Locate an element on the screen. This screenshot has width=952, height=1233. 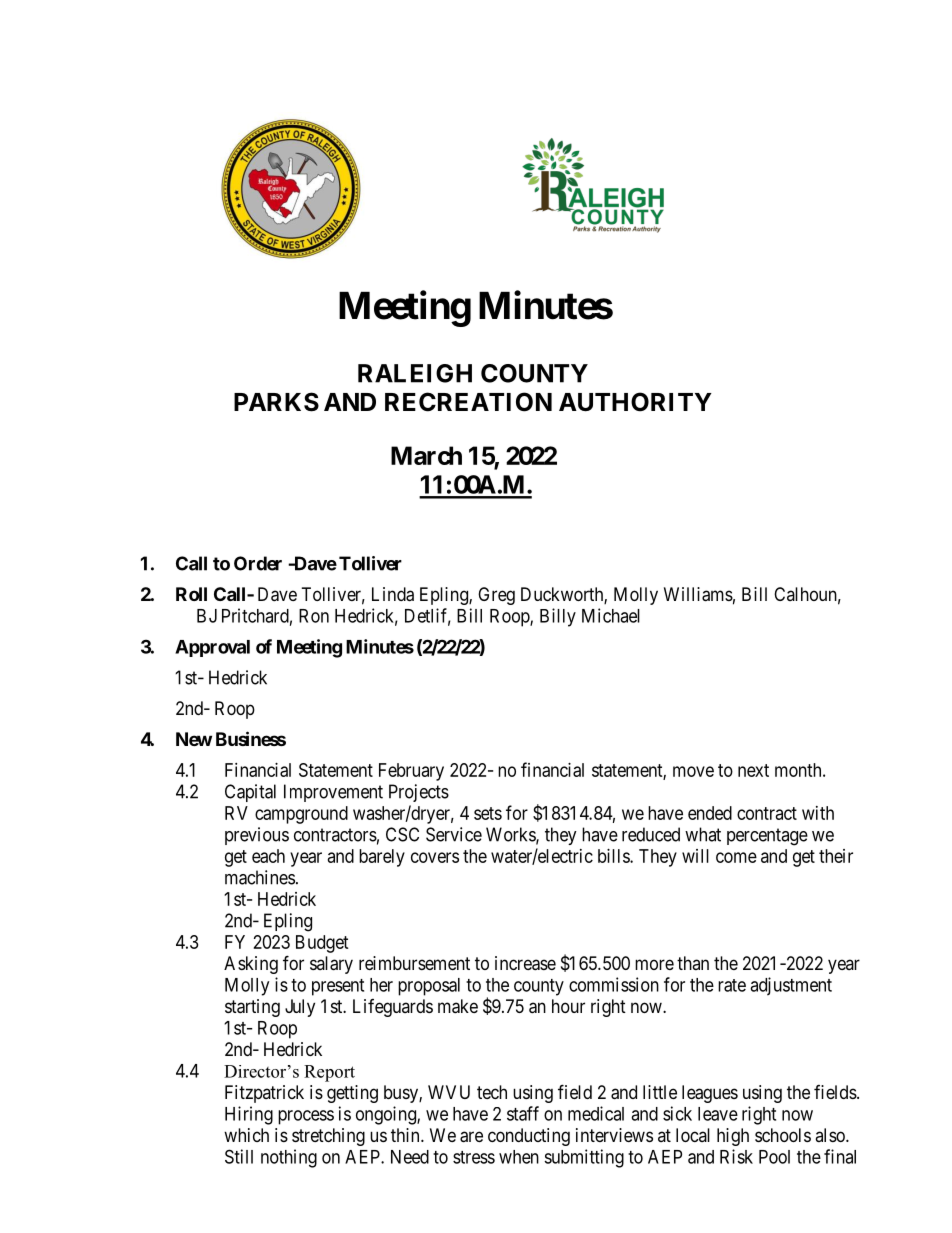
next is located at coordinates (753, 770).
